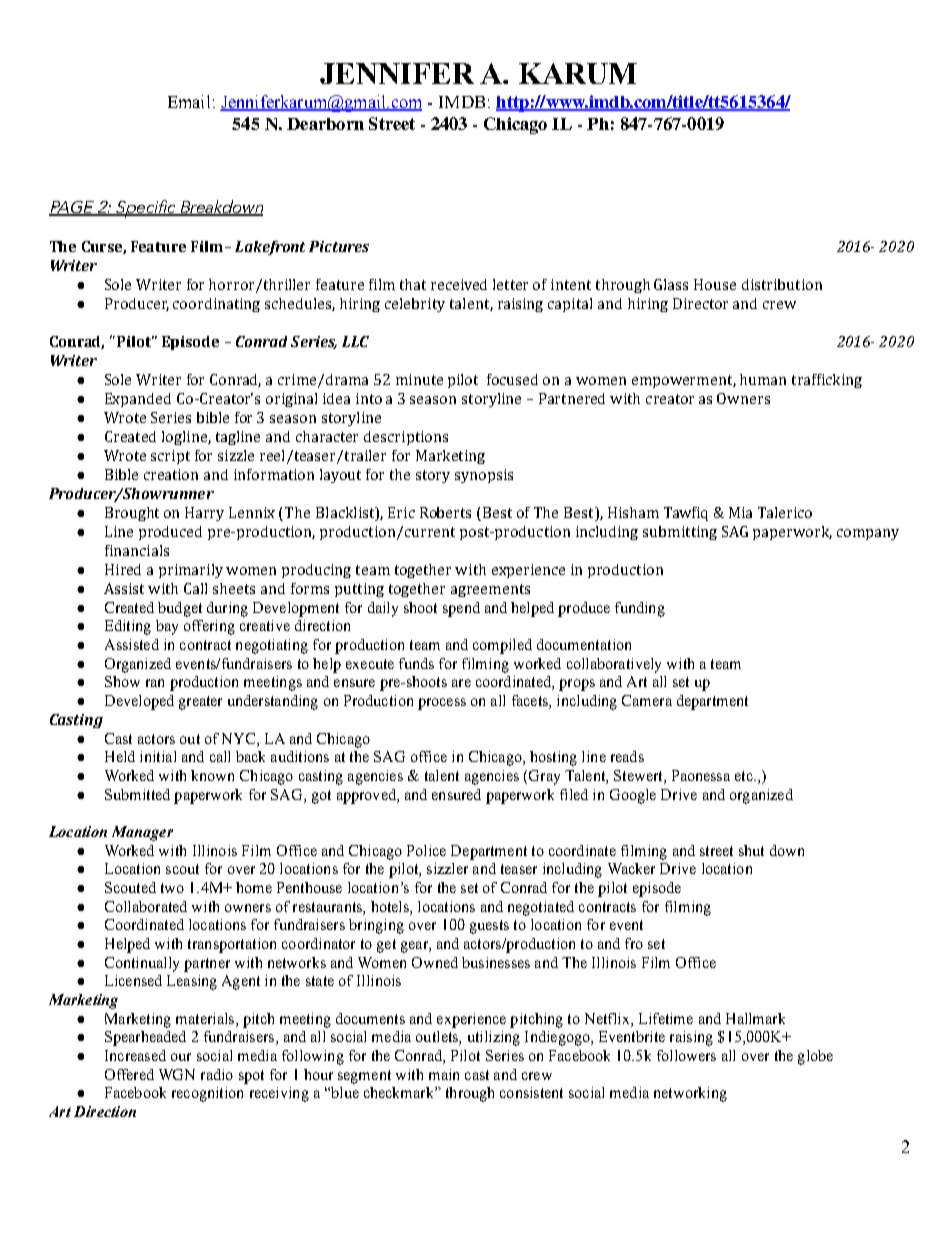  I want to click on distribution, so click(782, 284).
